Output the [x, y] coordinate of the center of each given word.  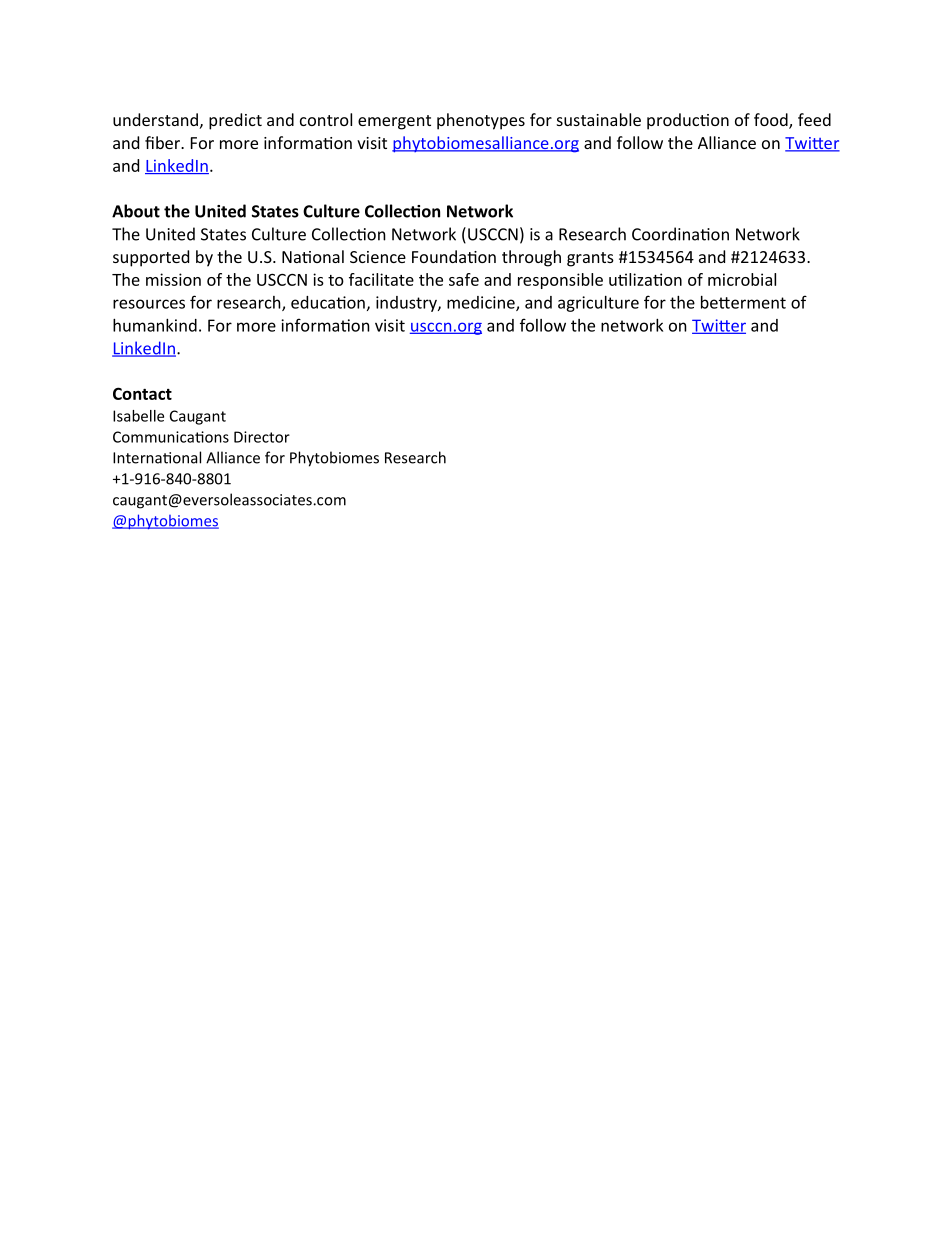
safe [464, 279]
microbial [742, 279]
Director [262, 437]
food [772, 121]
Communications [171, 437]
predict [235, 121]
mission [173, 279]
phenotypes [481, 121]
